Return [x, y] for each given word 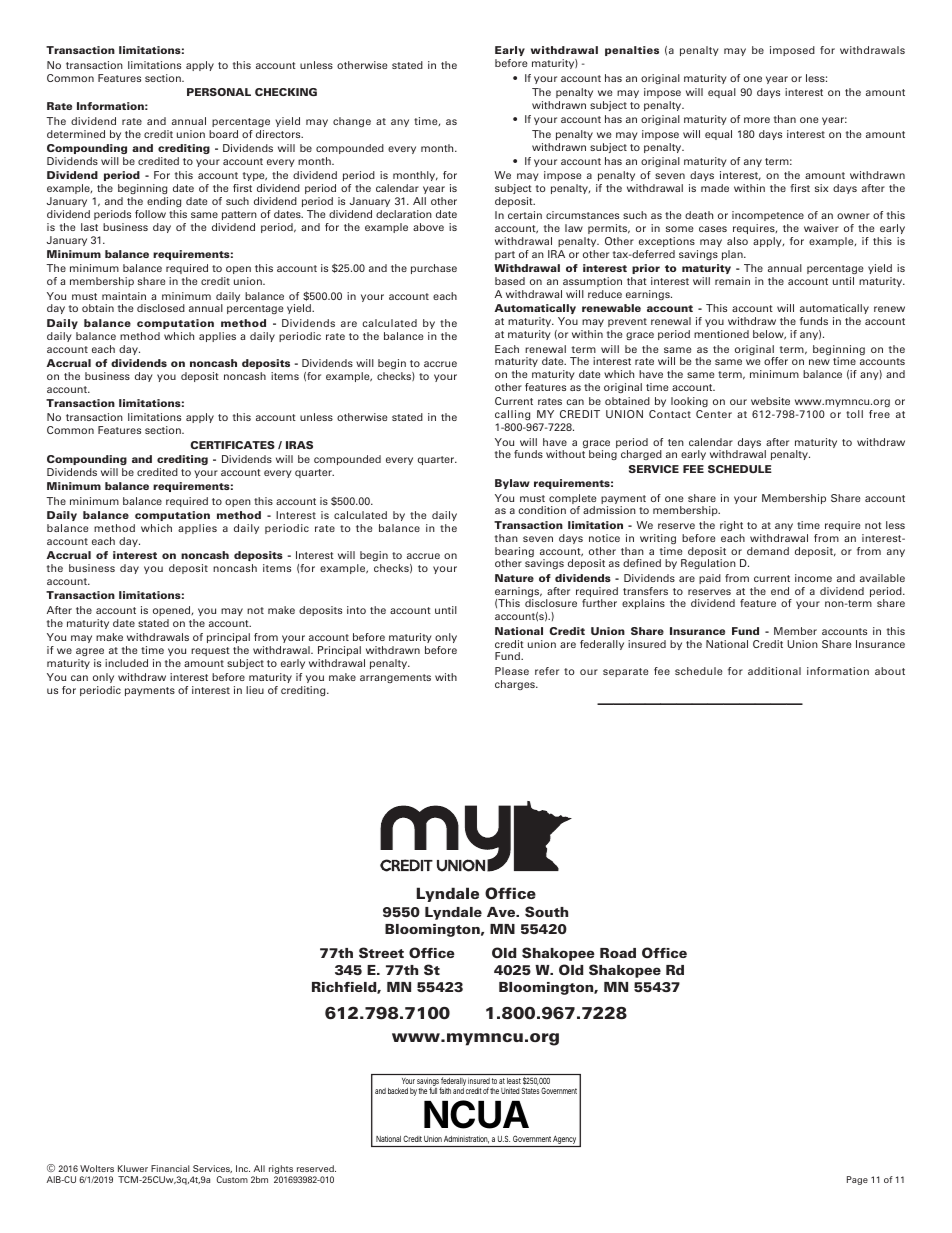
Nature [514, 578]
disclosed [161, 308]
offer [776, 361]
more [757, 120]
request [210, 651]
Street [381, 952]
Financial [170, 1168]
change [352, 122]
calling [512, 415]
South [546, 911]
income [813, 578]
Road [618, 953]
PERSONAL [219, 92]
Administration [466, 1139]
